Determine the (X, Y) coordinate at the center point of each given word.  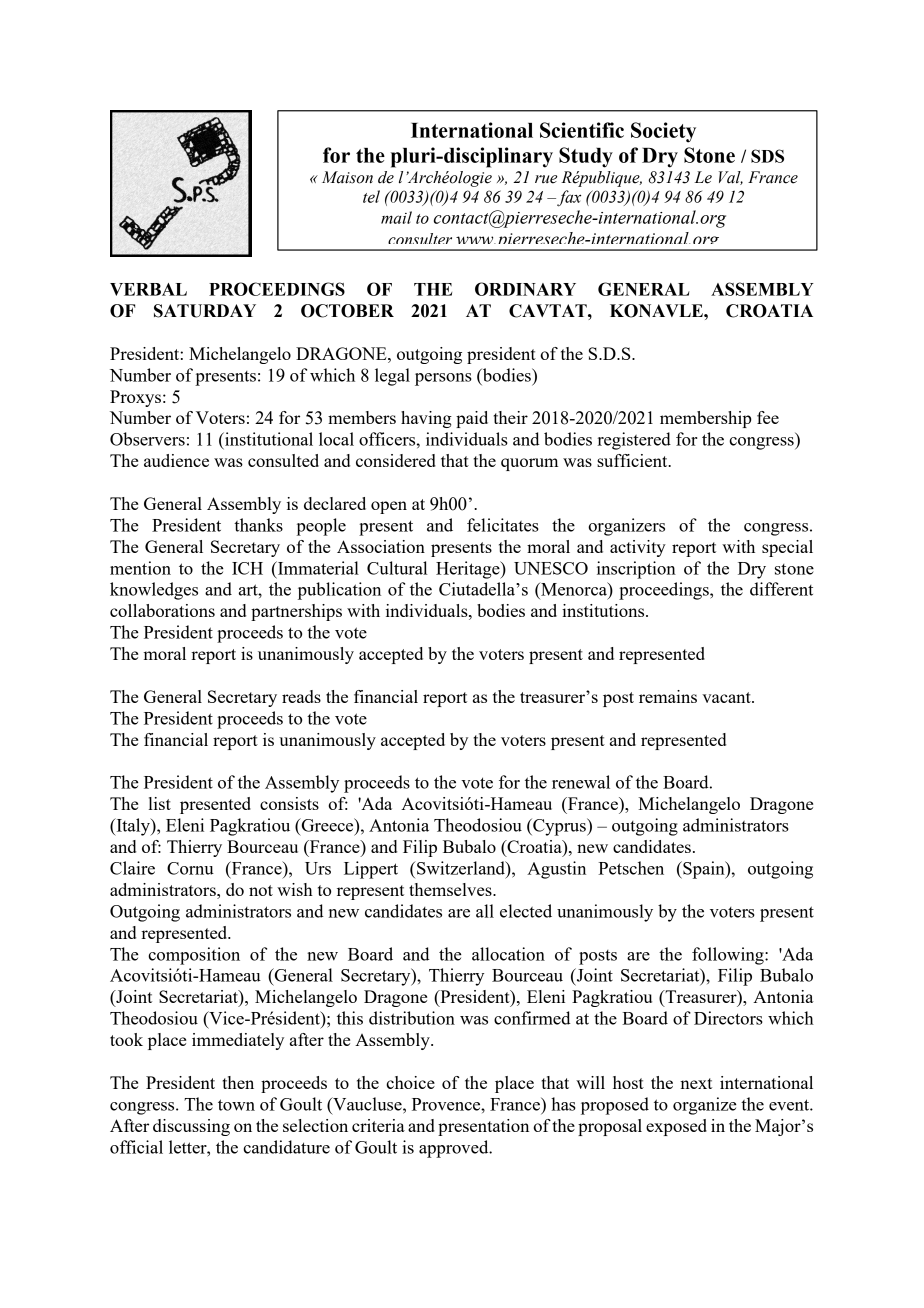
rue (546, 179)
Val (731, 178)
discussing (191, 1127)
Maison (347, 177)
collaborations (162, 610)
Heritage (469, 570)
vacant (727, 697)
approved (455, 1149)
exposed (676, 1127)
